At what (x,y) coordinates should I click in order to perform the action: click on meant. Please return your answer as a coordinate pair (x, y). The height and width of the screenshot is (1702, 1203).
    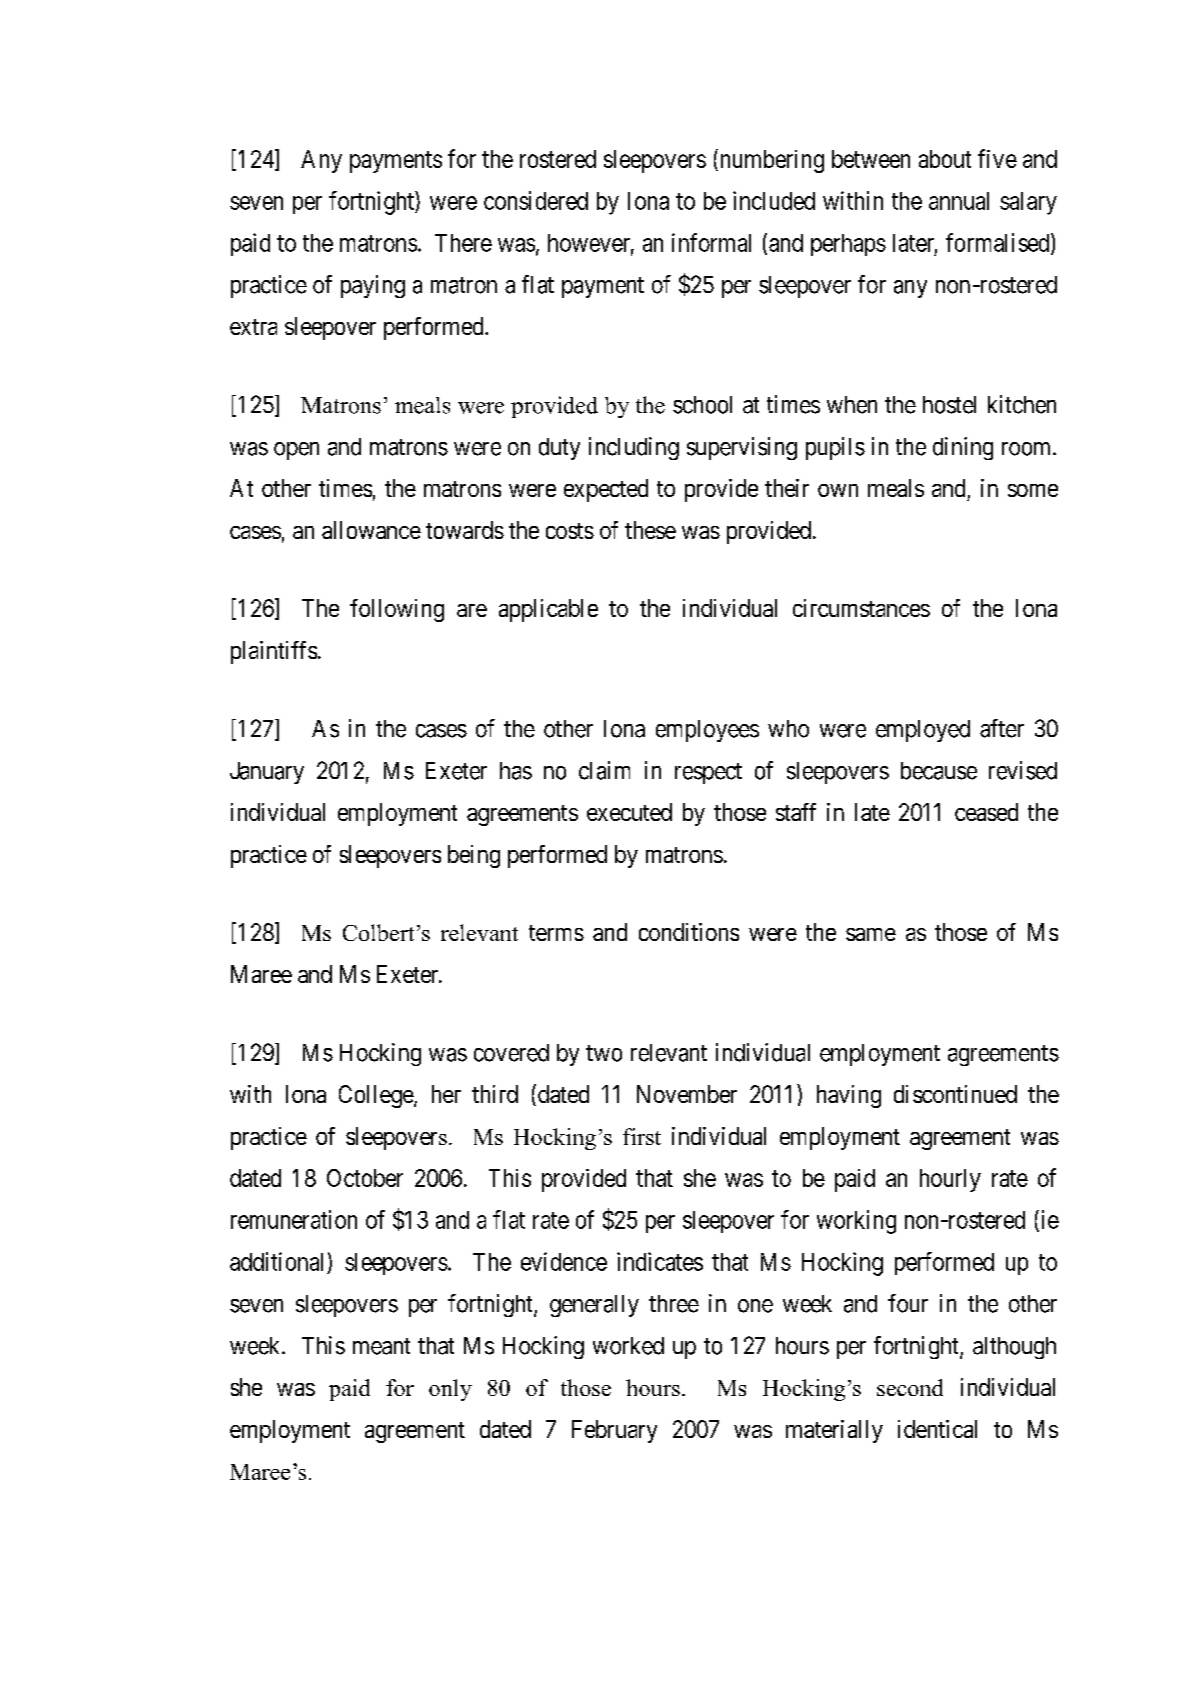
    Looking at the image, I should click on (381, 1346).
